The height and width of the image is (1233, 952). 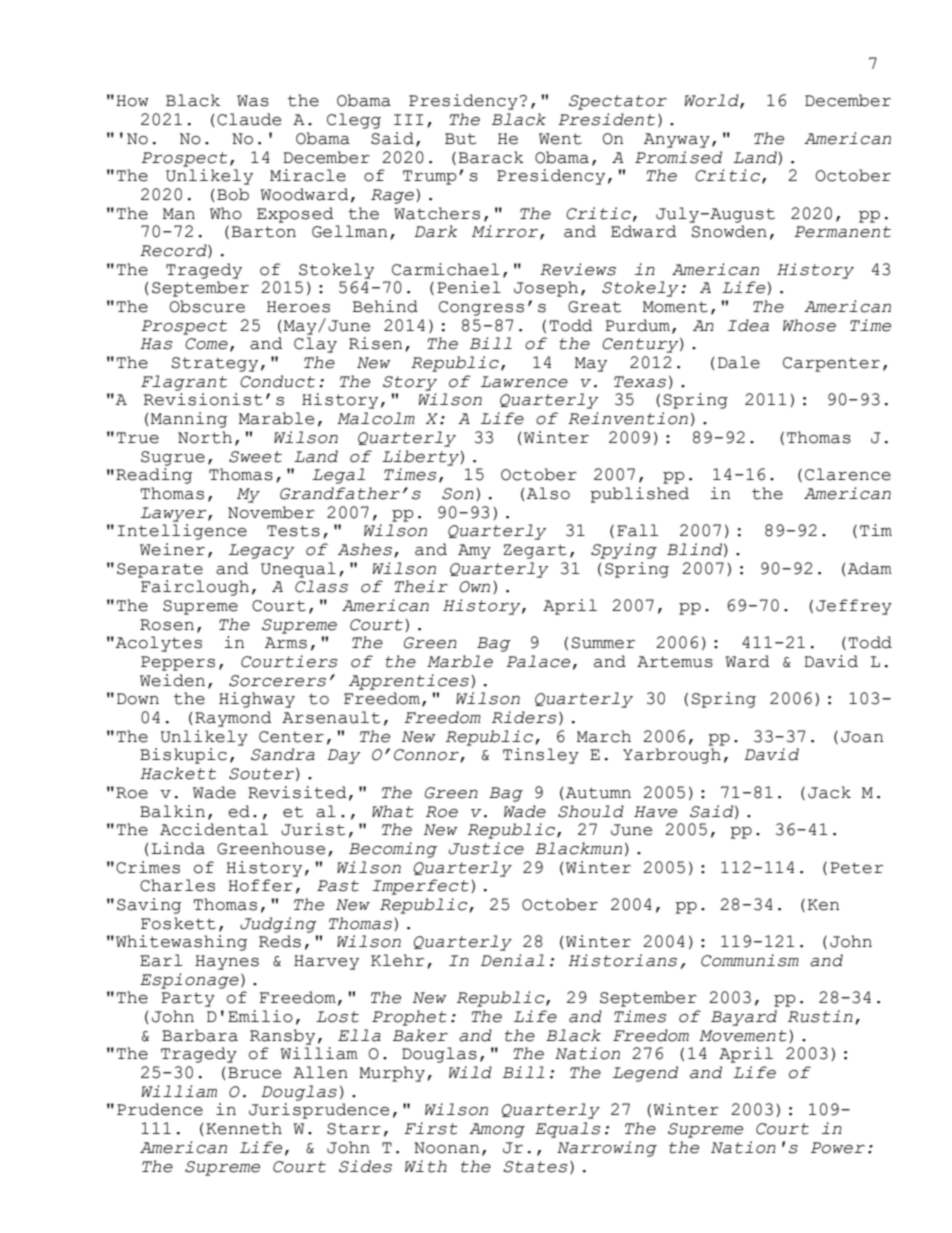 I want to click on Hoffer, so click(x=260, y=885).
